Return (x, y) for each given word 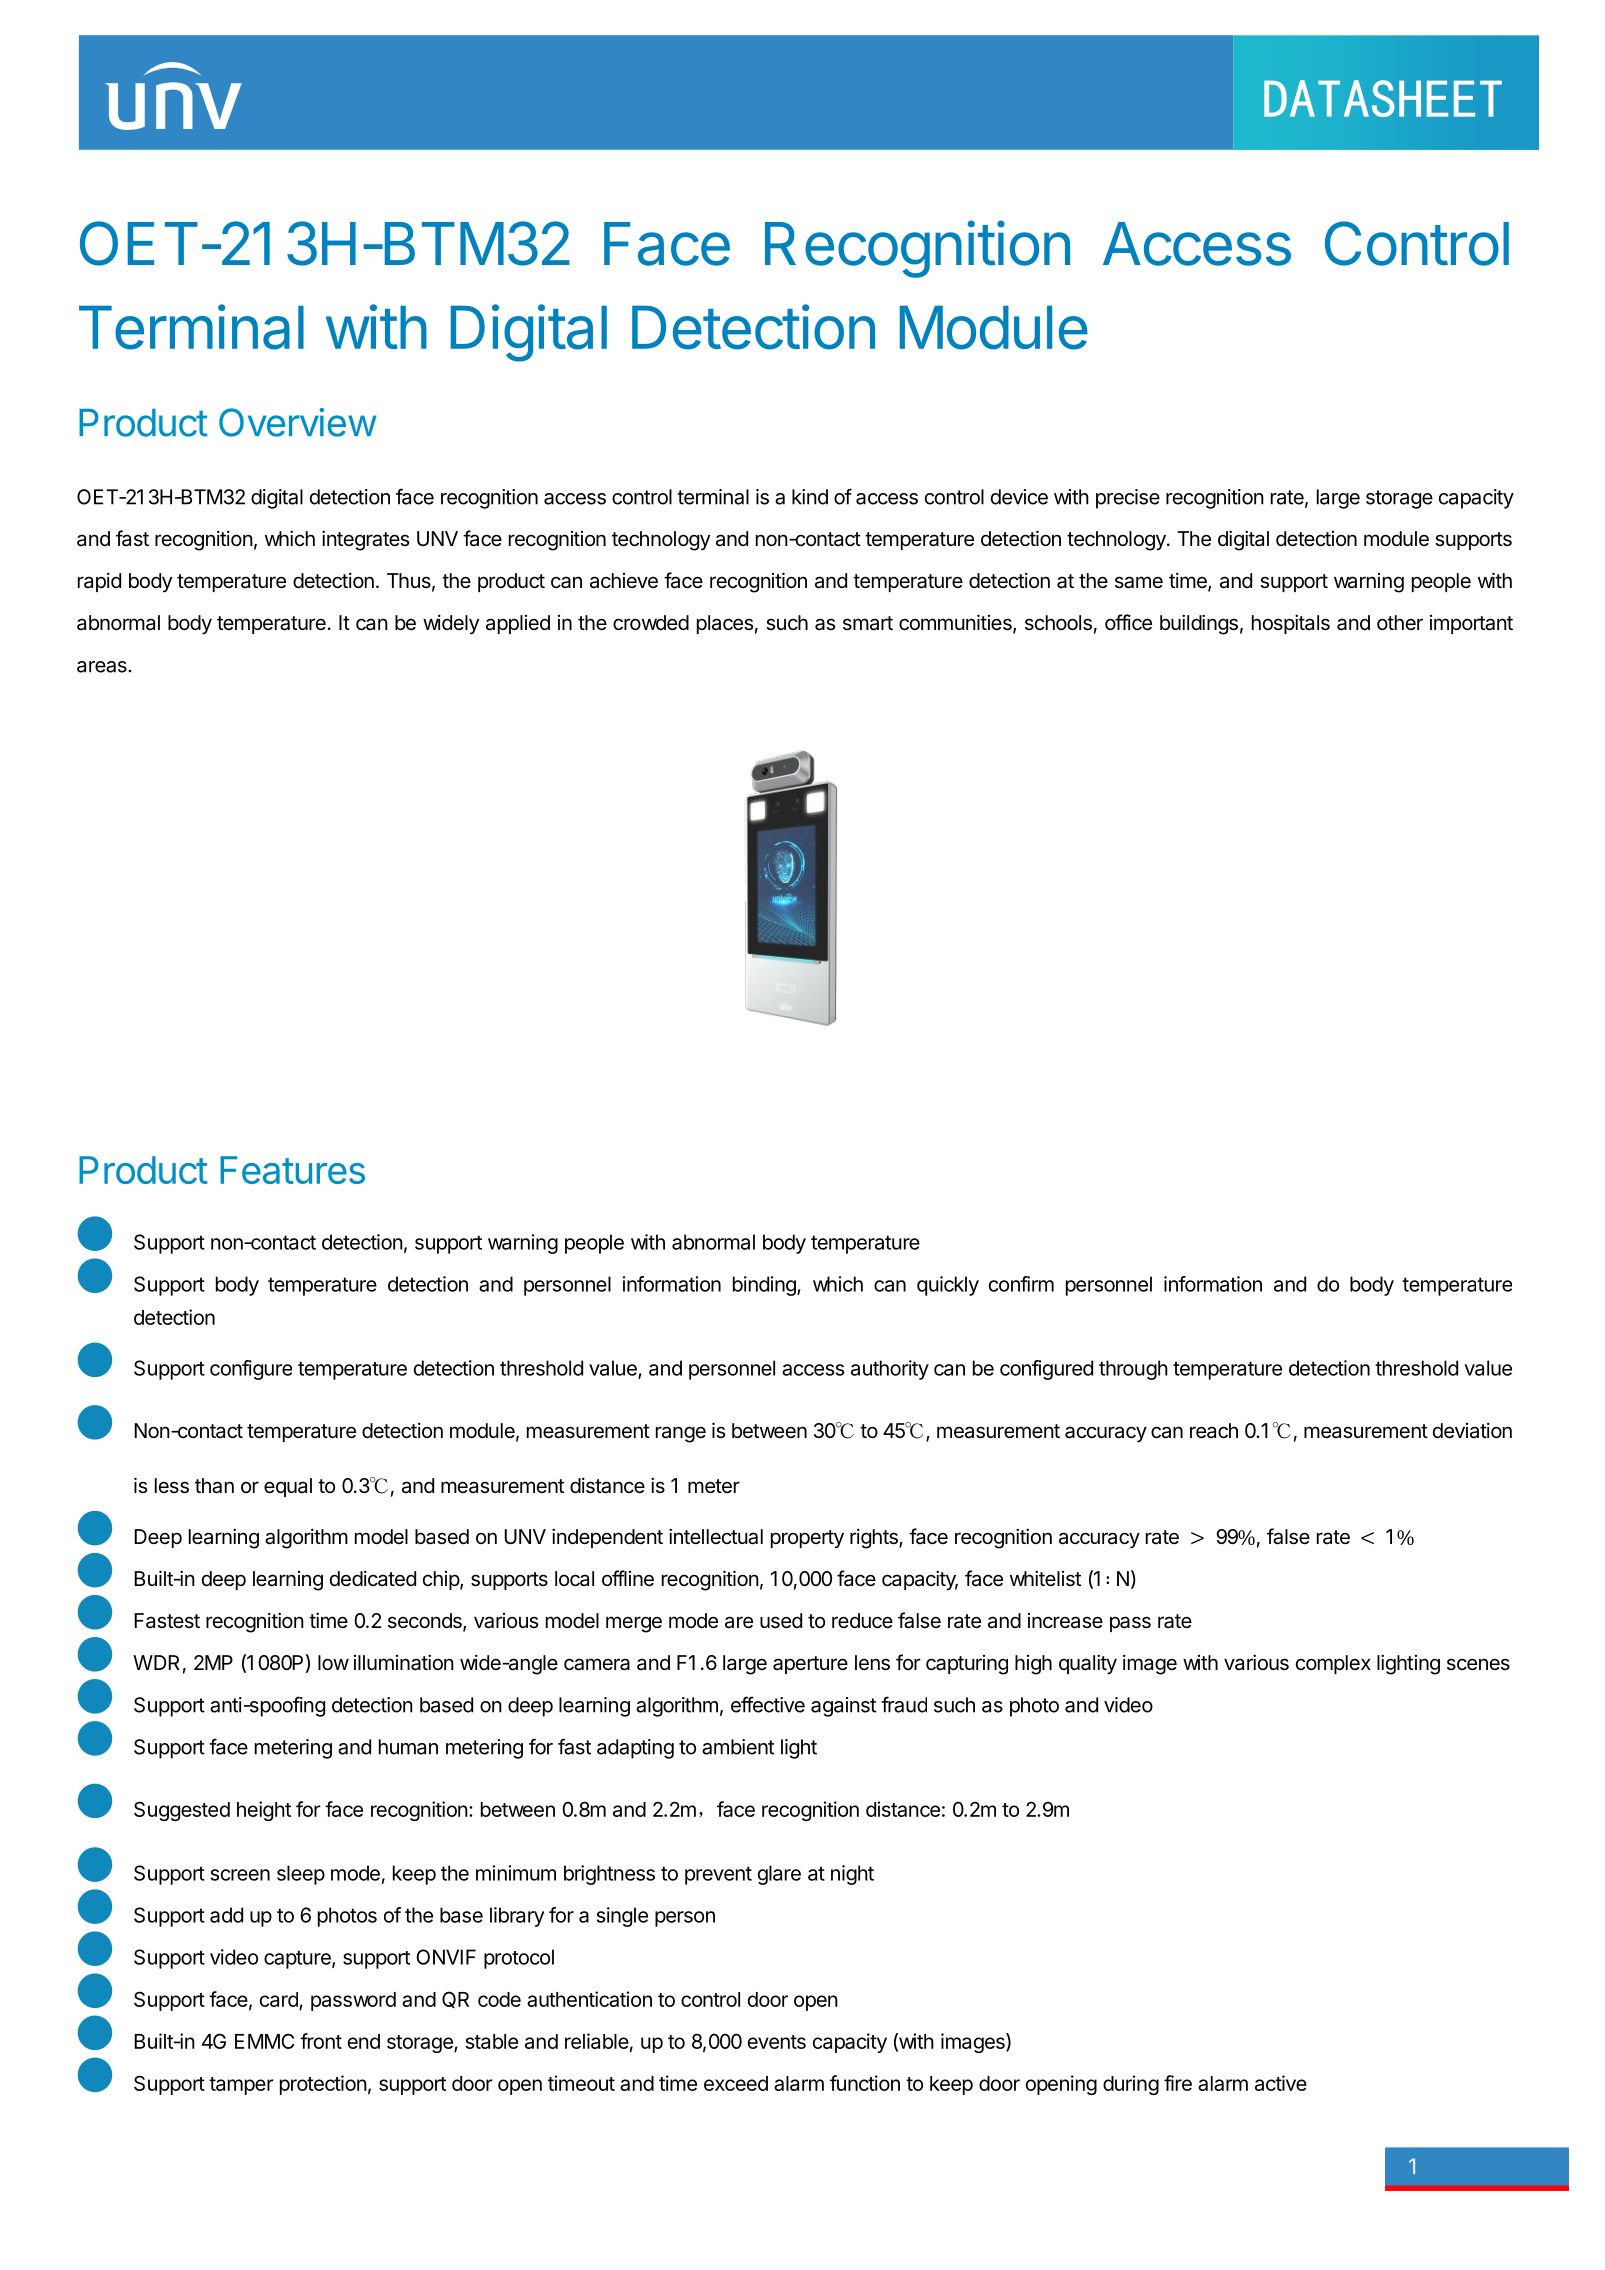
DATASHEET (1383, 98)
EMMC (264, 2041)
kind (810, 497)
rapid (99, 582)
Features (292, 1170)
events (777, 2042)
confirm (1021, 1284)
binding (765, 1286)
